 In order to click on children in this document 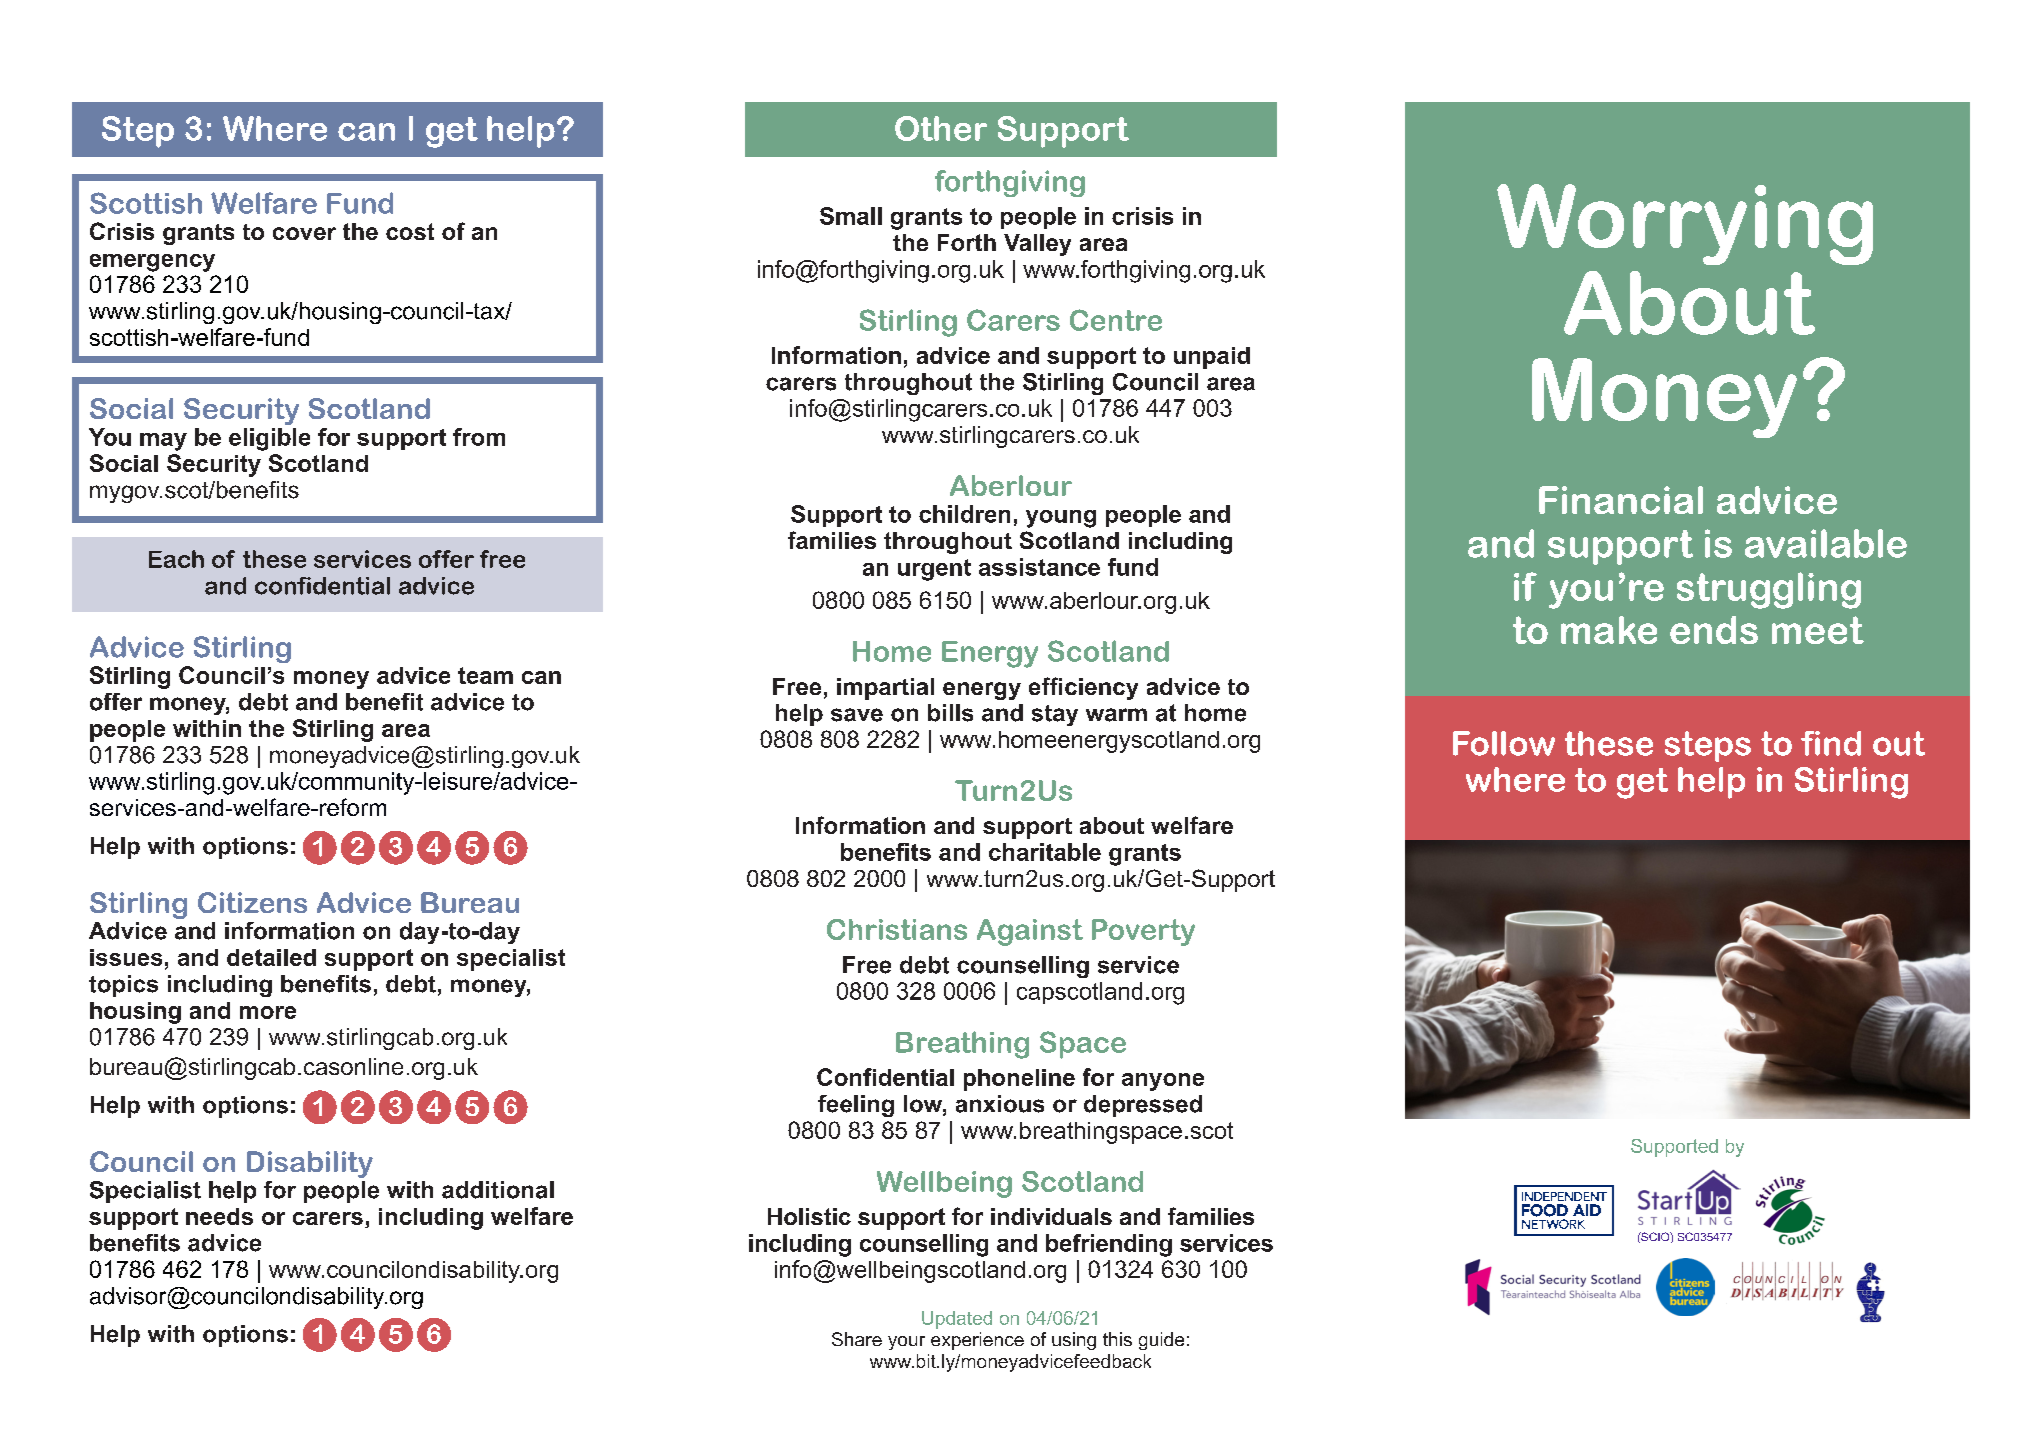, I will do `click(964, 514)`.
